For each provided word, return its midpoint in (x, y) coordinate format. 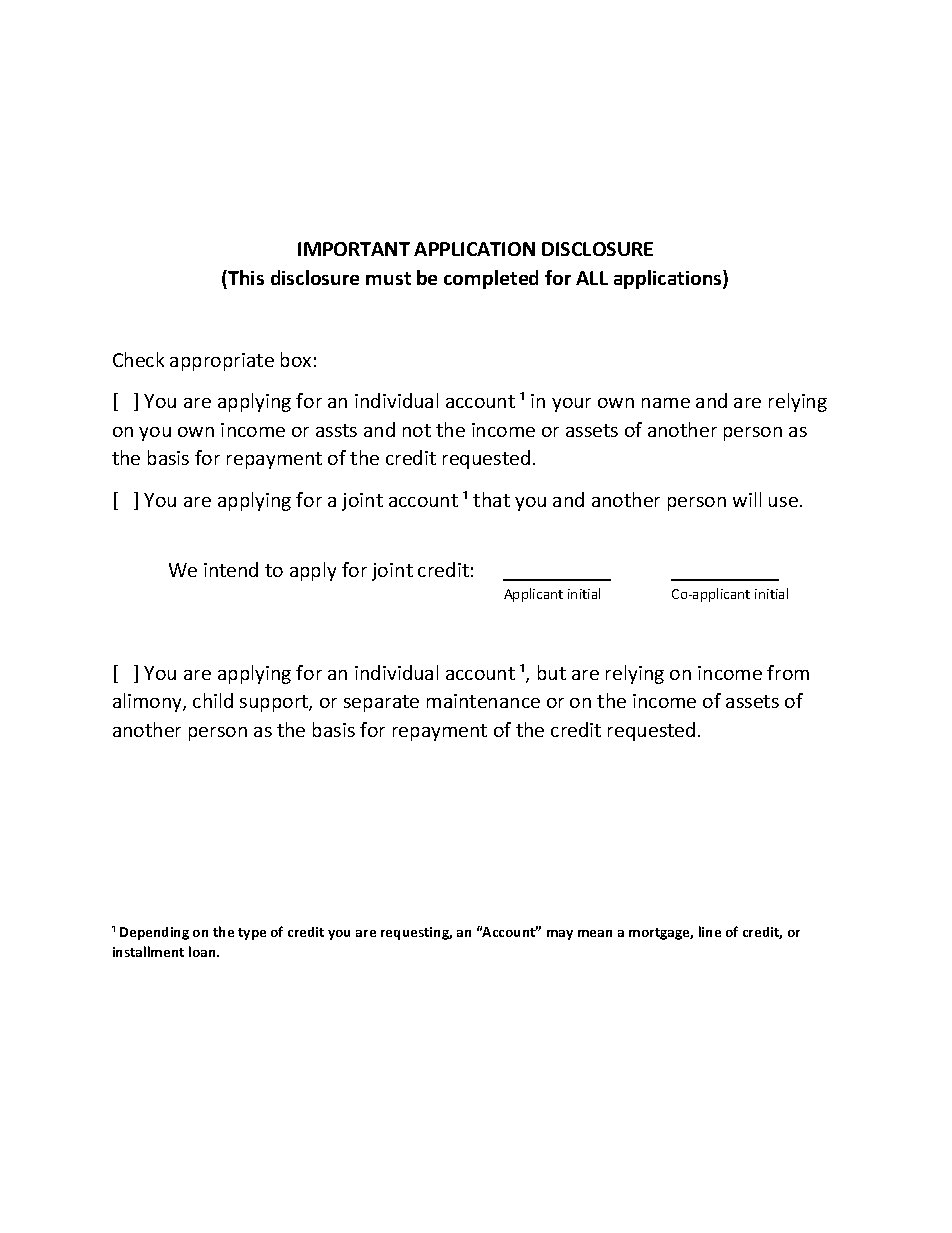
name (666, 403)
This (245, 277)
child (213, 700)
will (747, 499)
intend (231, 569)
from (788, 672)
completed (491, 279)
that (491, 499)
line (710, 931)
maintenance (483, 701)
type (252, 934)
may (560, 935)
